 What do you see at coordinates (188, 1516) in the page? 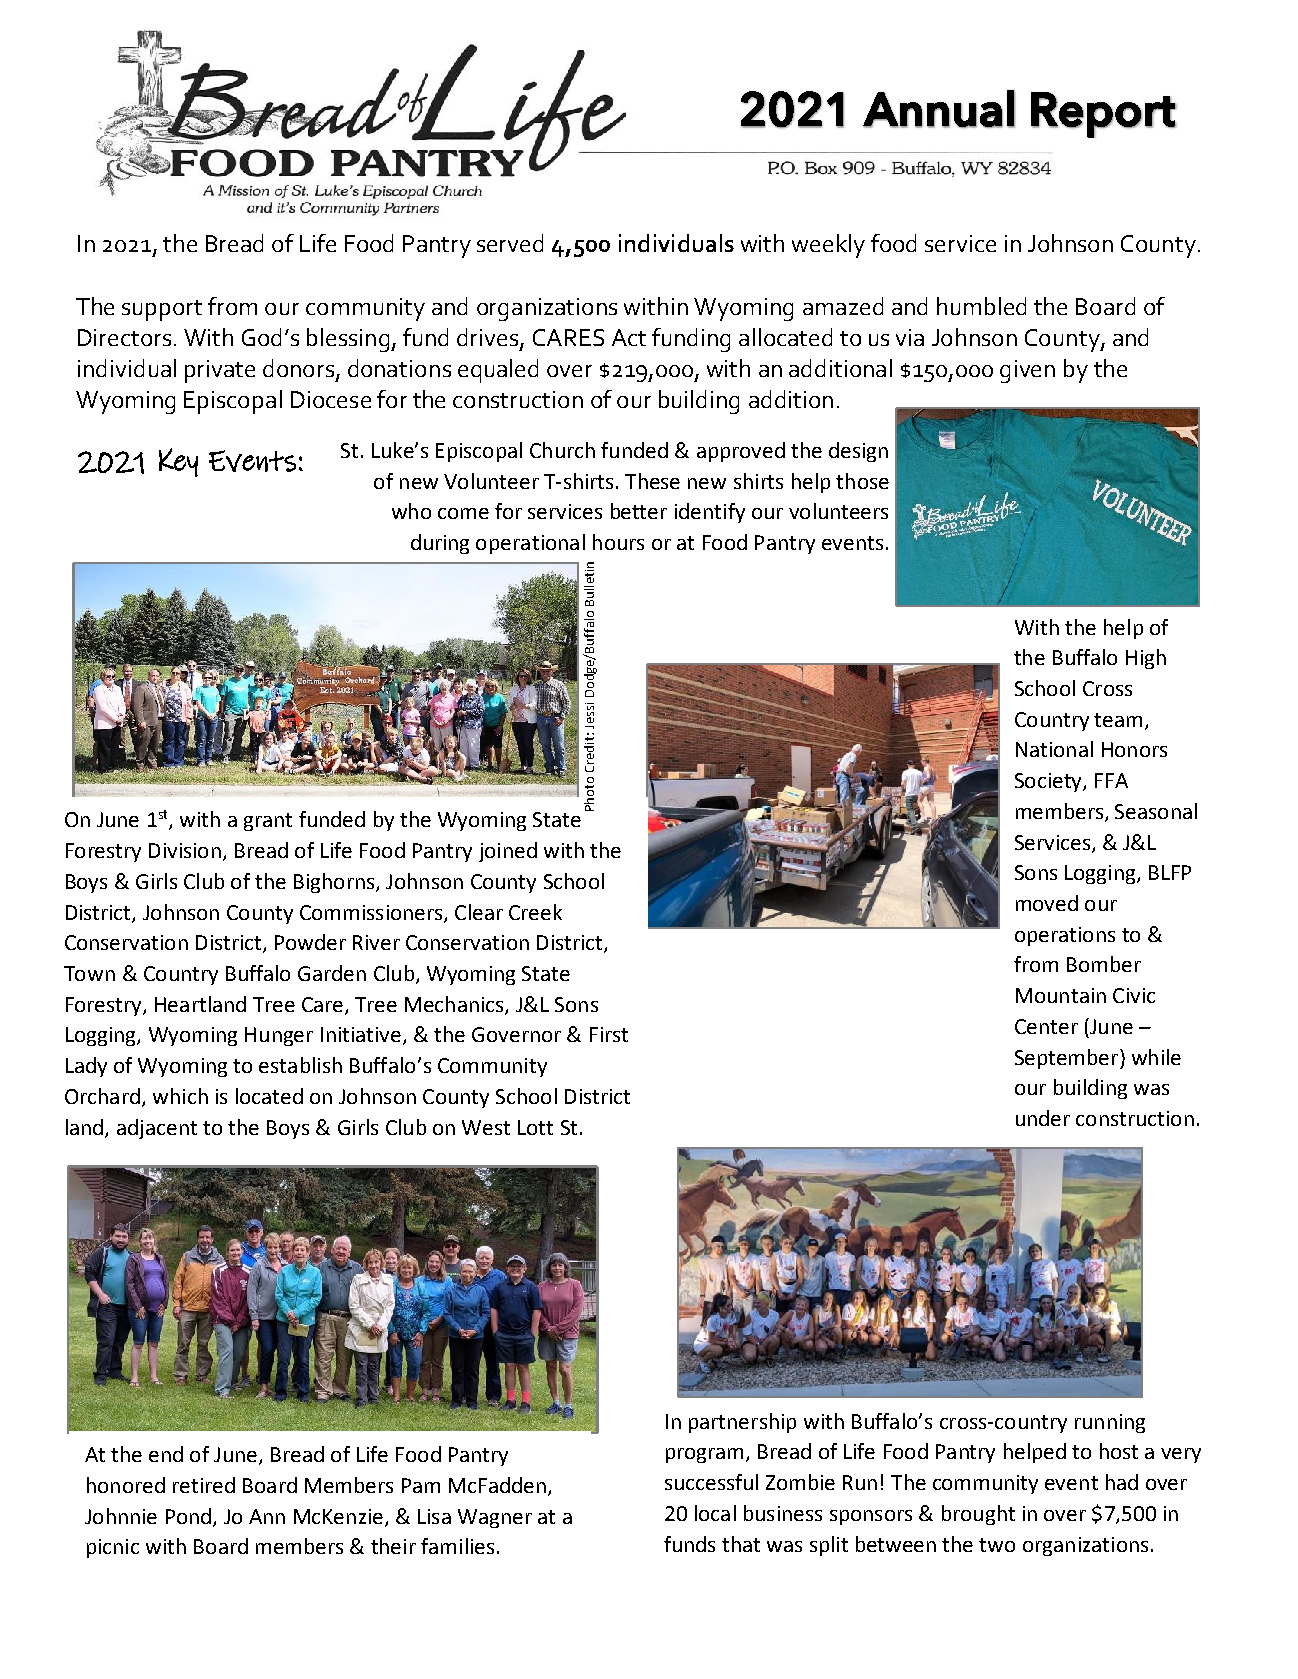
I see `Pond` at bounding box center [188, 1516].
